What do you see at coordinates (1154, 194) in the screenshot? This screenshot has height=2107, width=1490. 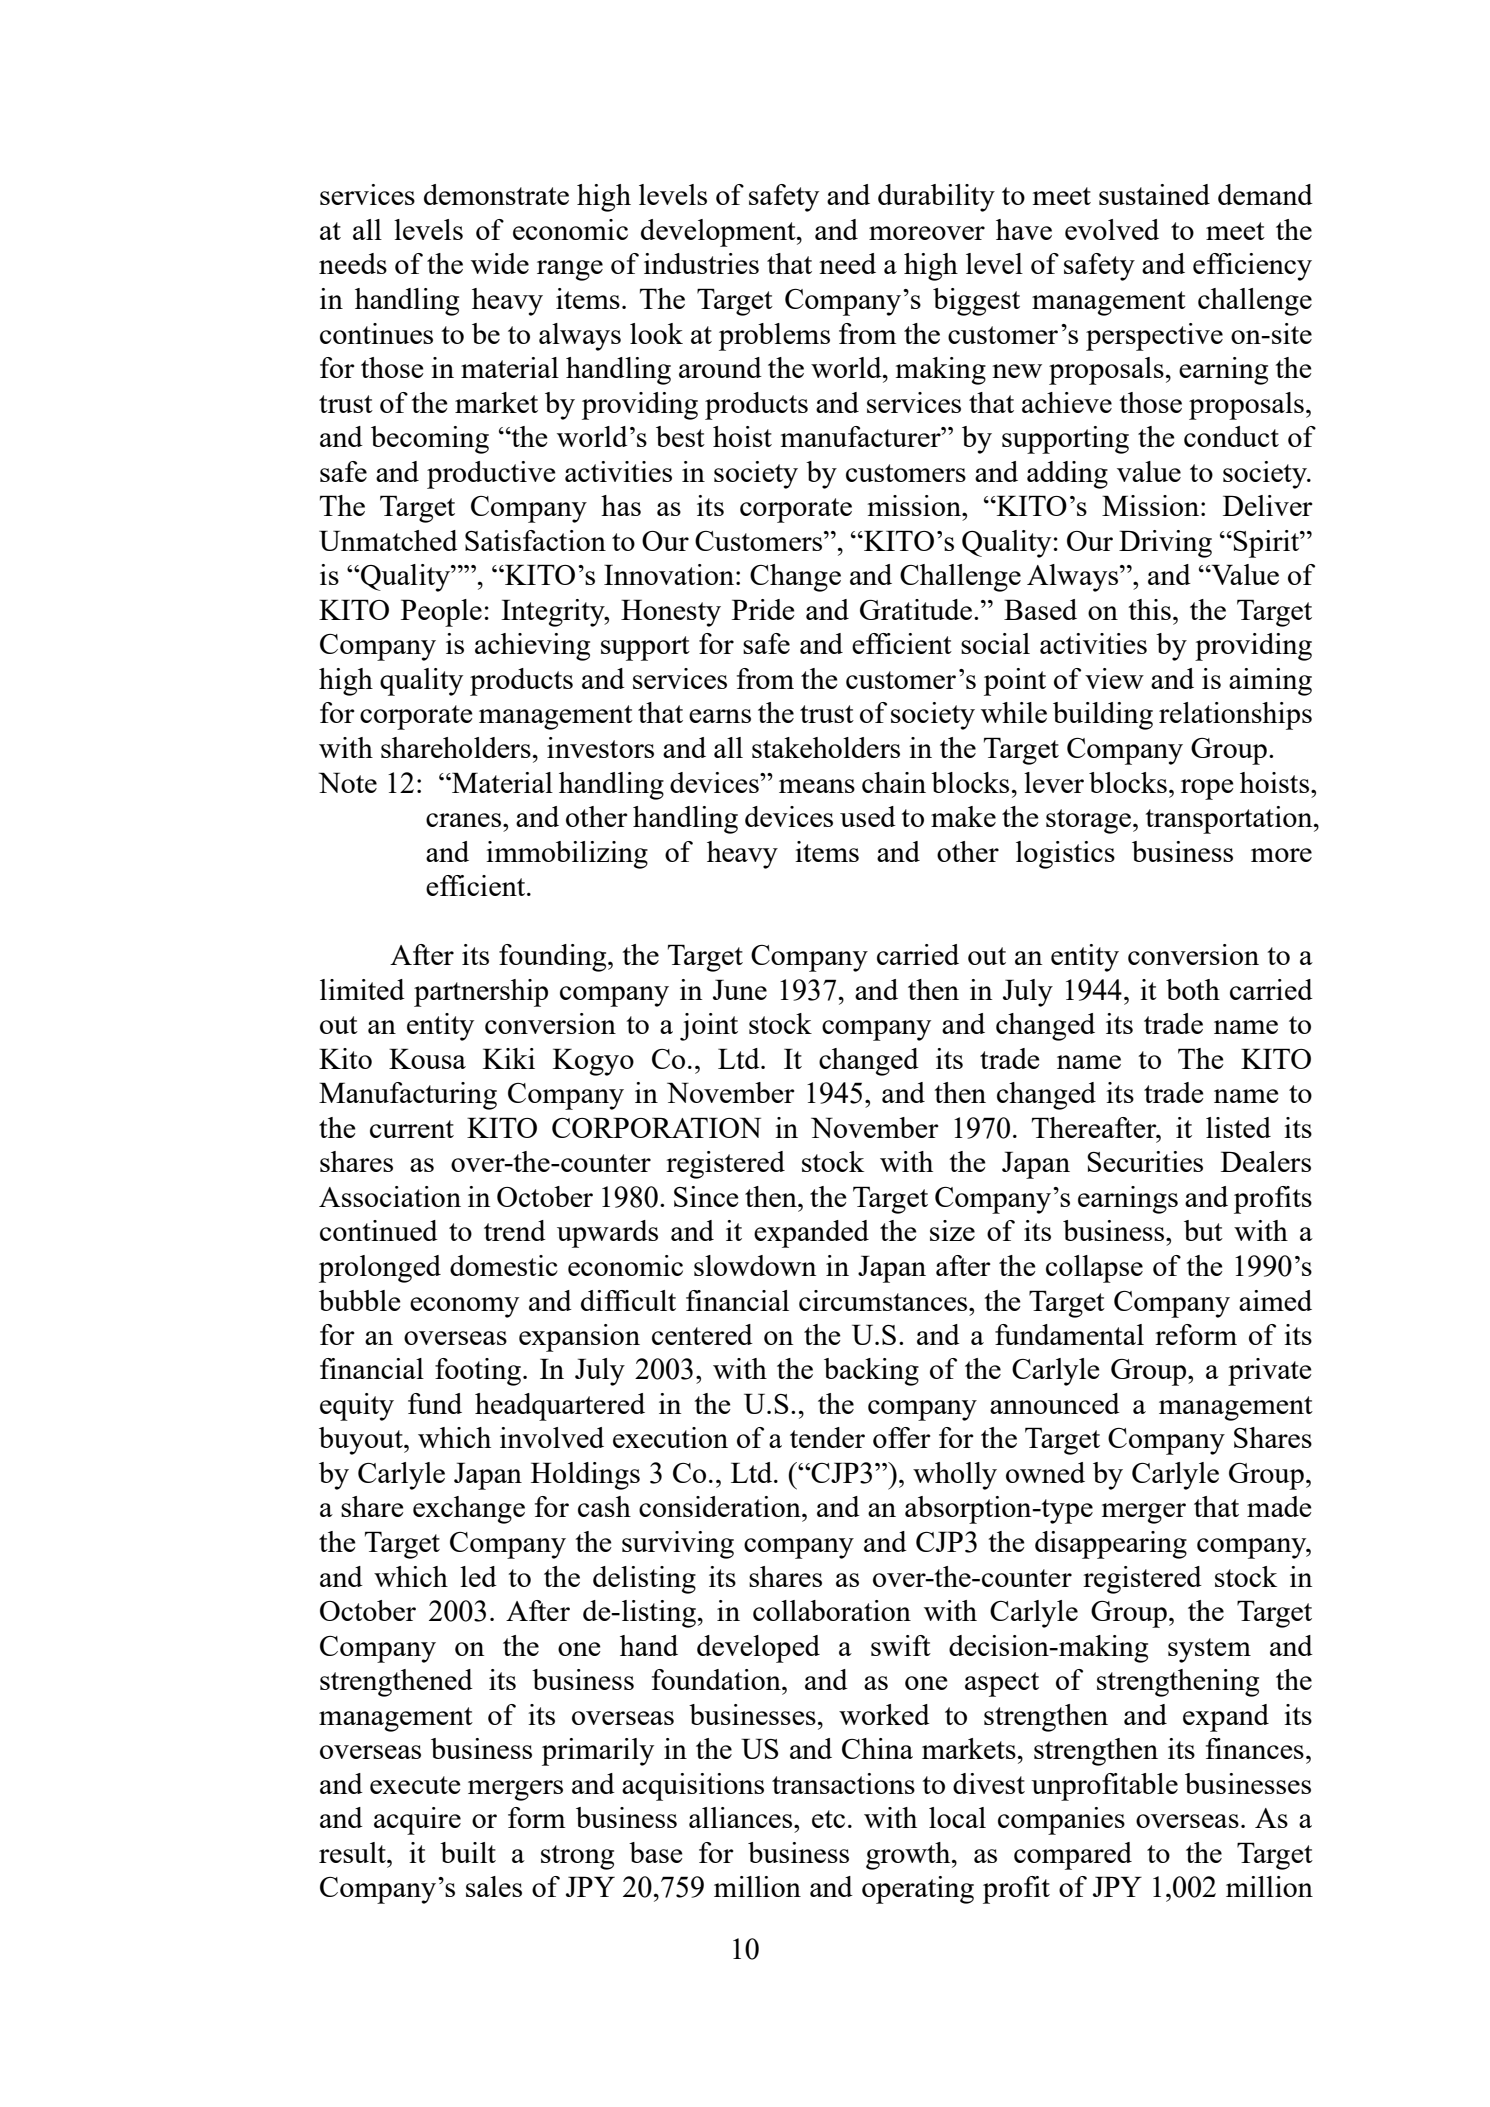 I see `sustained` at bounding box center [1154, 194].
